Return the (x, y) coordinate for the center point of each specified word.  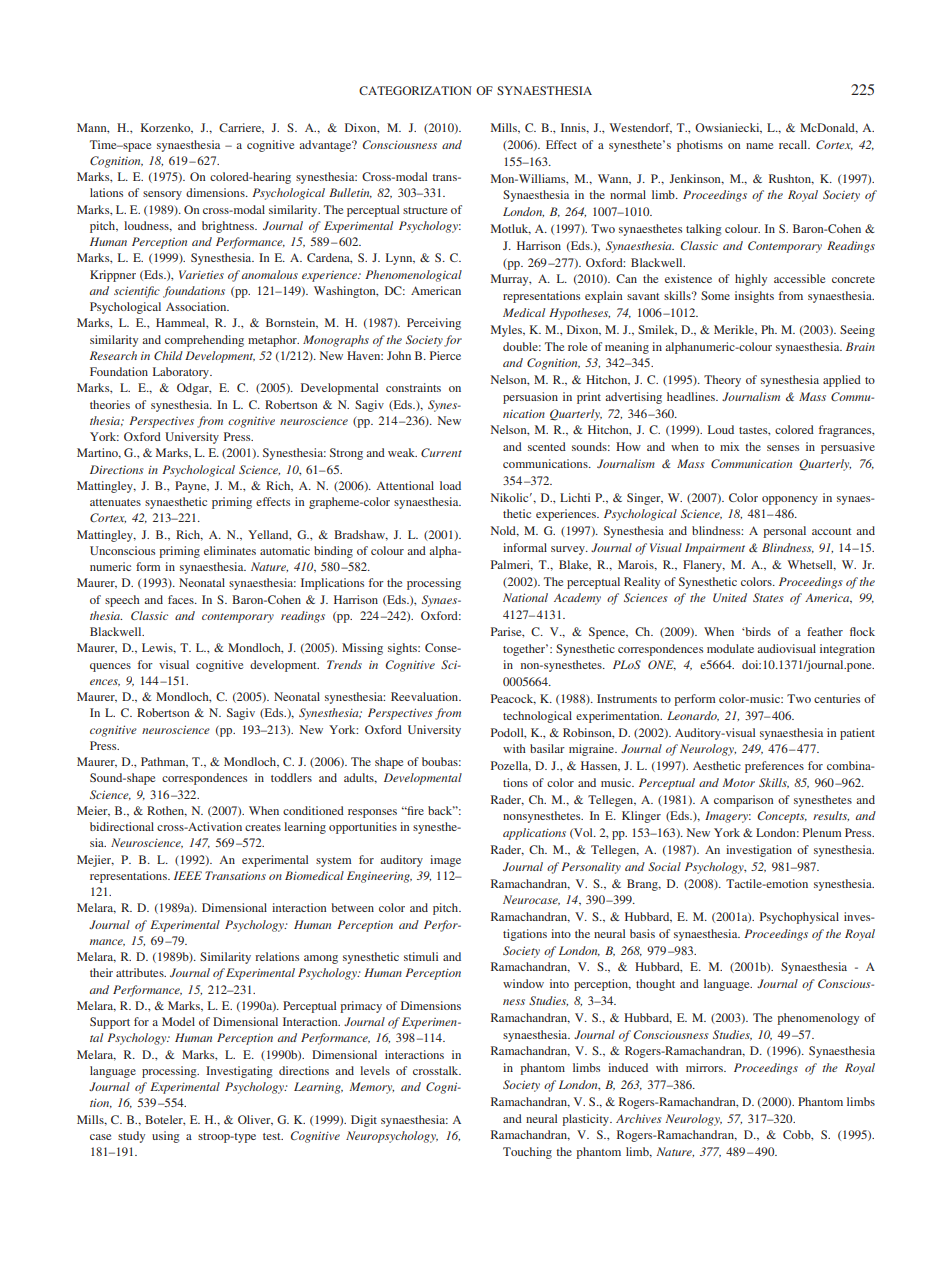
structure (425, 210)
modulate (730, 648)
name (759, 146)
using (166, 1137)
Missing (362, 649)
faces (182, 599)
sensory (162, 195)
